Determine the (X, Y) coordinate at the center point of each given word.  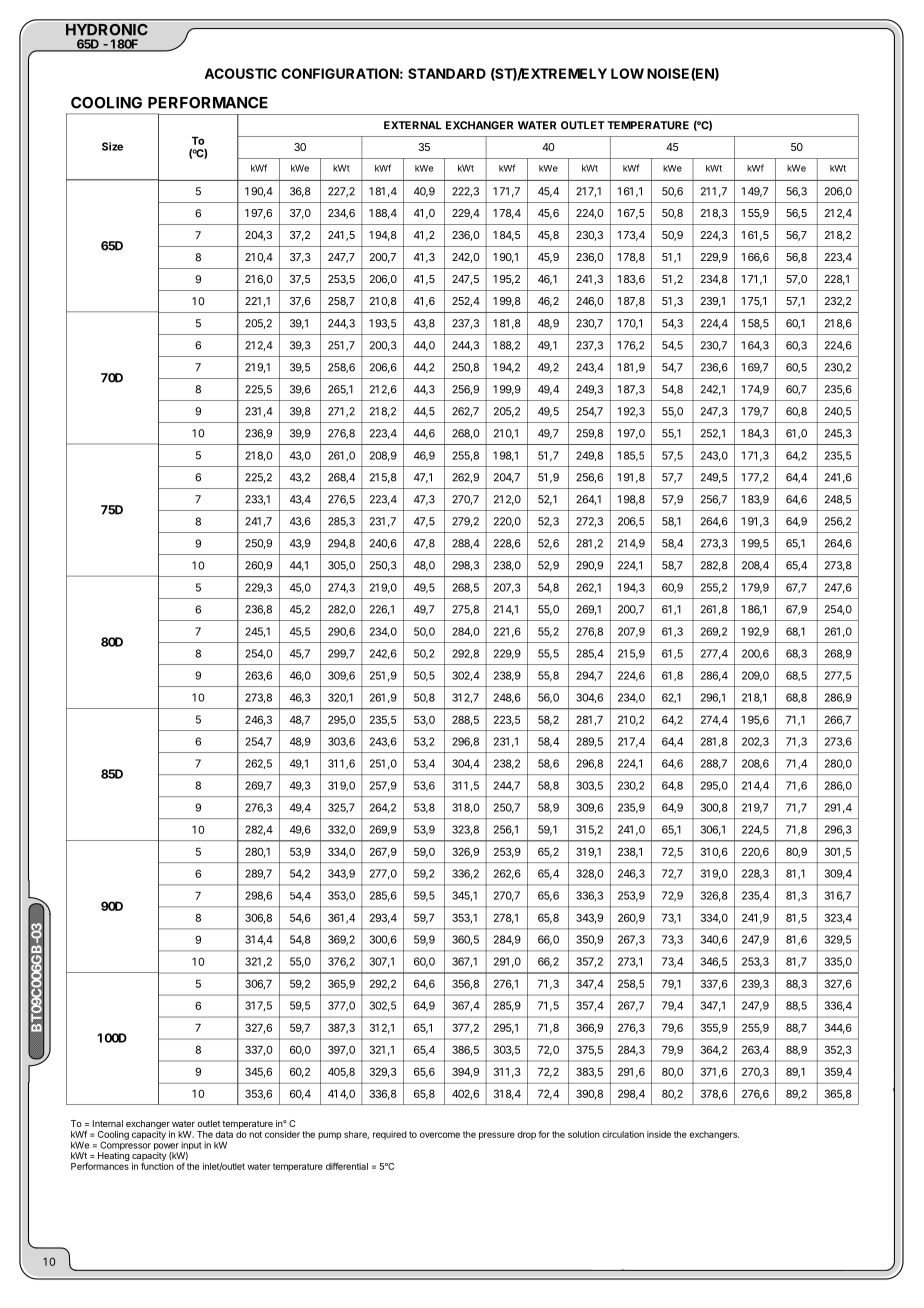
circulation (623, 1134)
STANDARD (447, 73)
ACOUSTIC (240, 73)
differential (347, 1166)
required (390, 1135)
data (224, 1134)
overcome (440, 1135)
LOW (627, 73)
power (167, 1148)
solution (584, 1134)
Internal (108, 1123)
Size (112, 146)
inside (659, 1134)
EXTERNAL (413, 125)
